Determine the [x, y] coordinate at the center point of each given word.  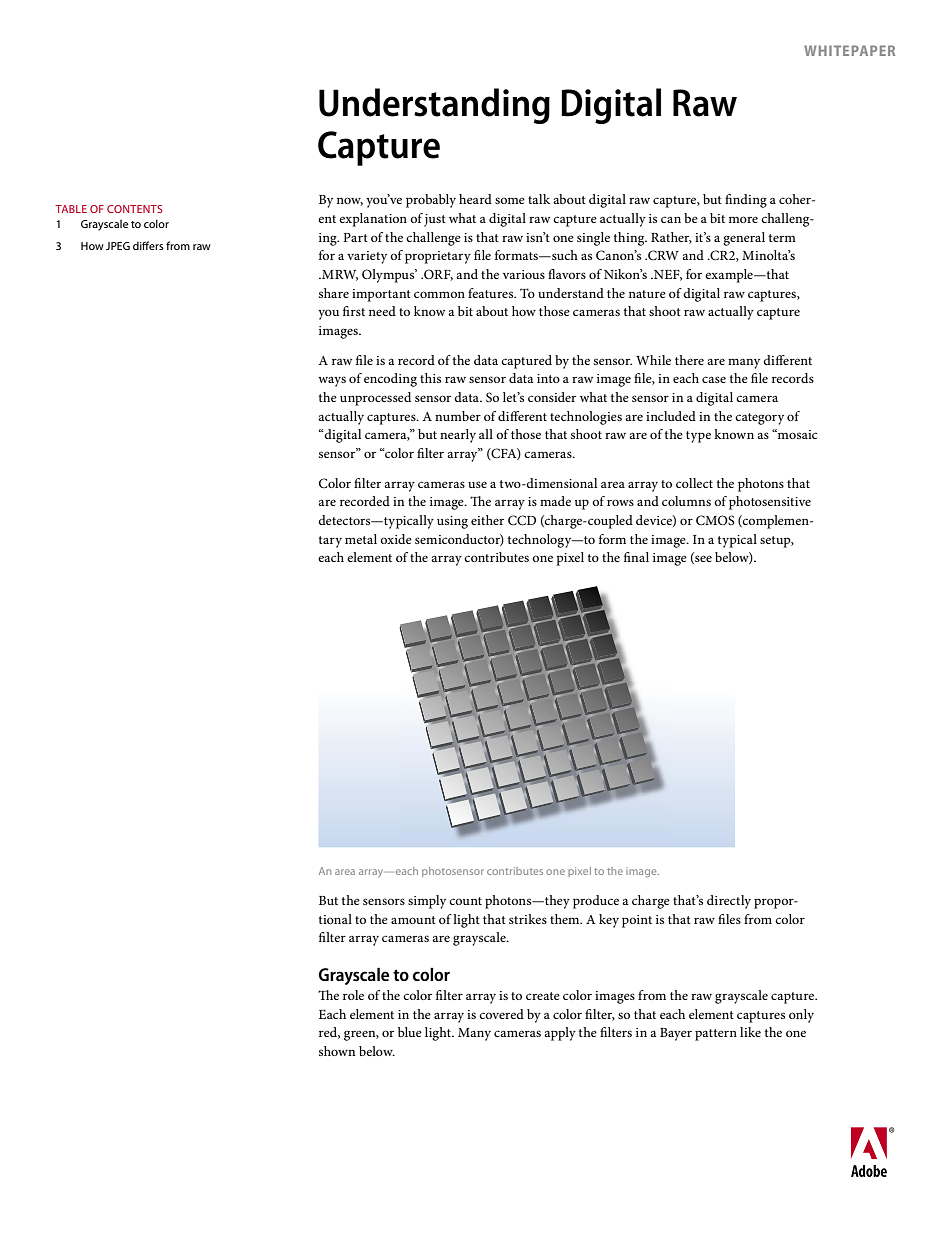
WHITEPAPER [849, 50]
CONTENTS [134, 209]
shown [337, 1051]
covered [501, 1014]
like [750, 1032]
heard [475, 199]
